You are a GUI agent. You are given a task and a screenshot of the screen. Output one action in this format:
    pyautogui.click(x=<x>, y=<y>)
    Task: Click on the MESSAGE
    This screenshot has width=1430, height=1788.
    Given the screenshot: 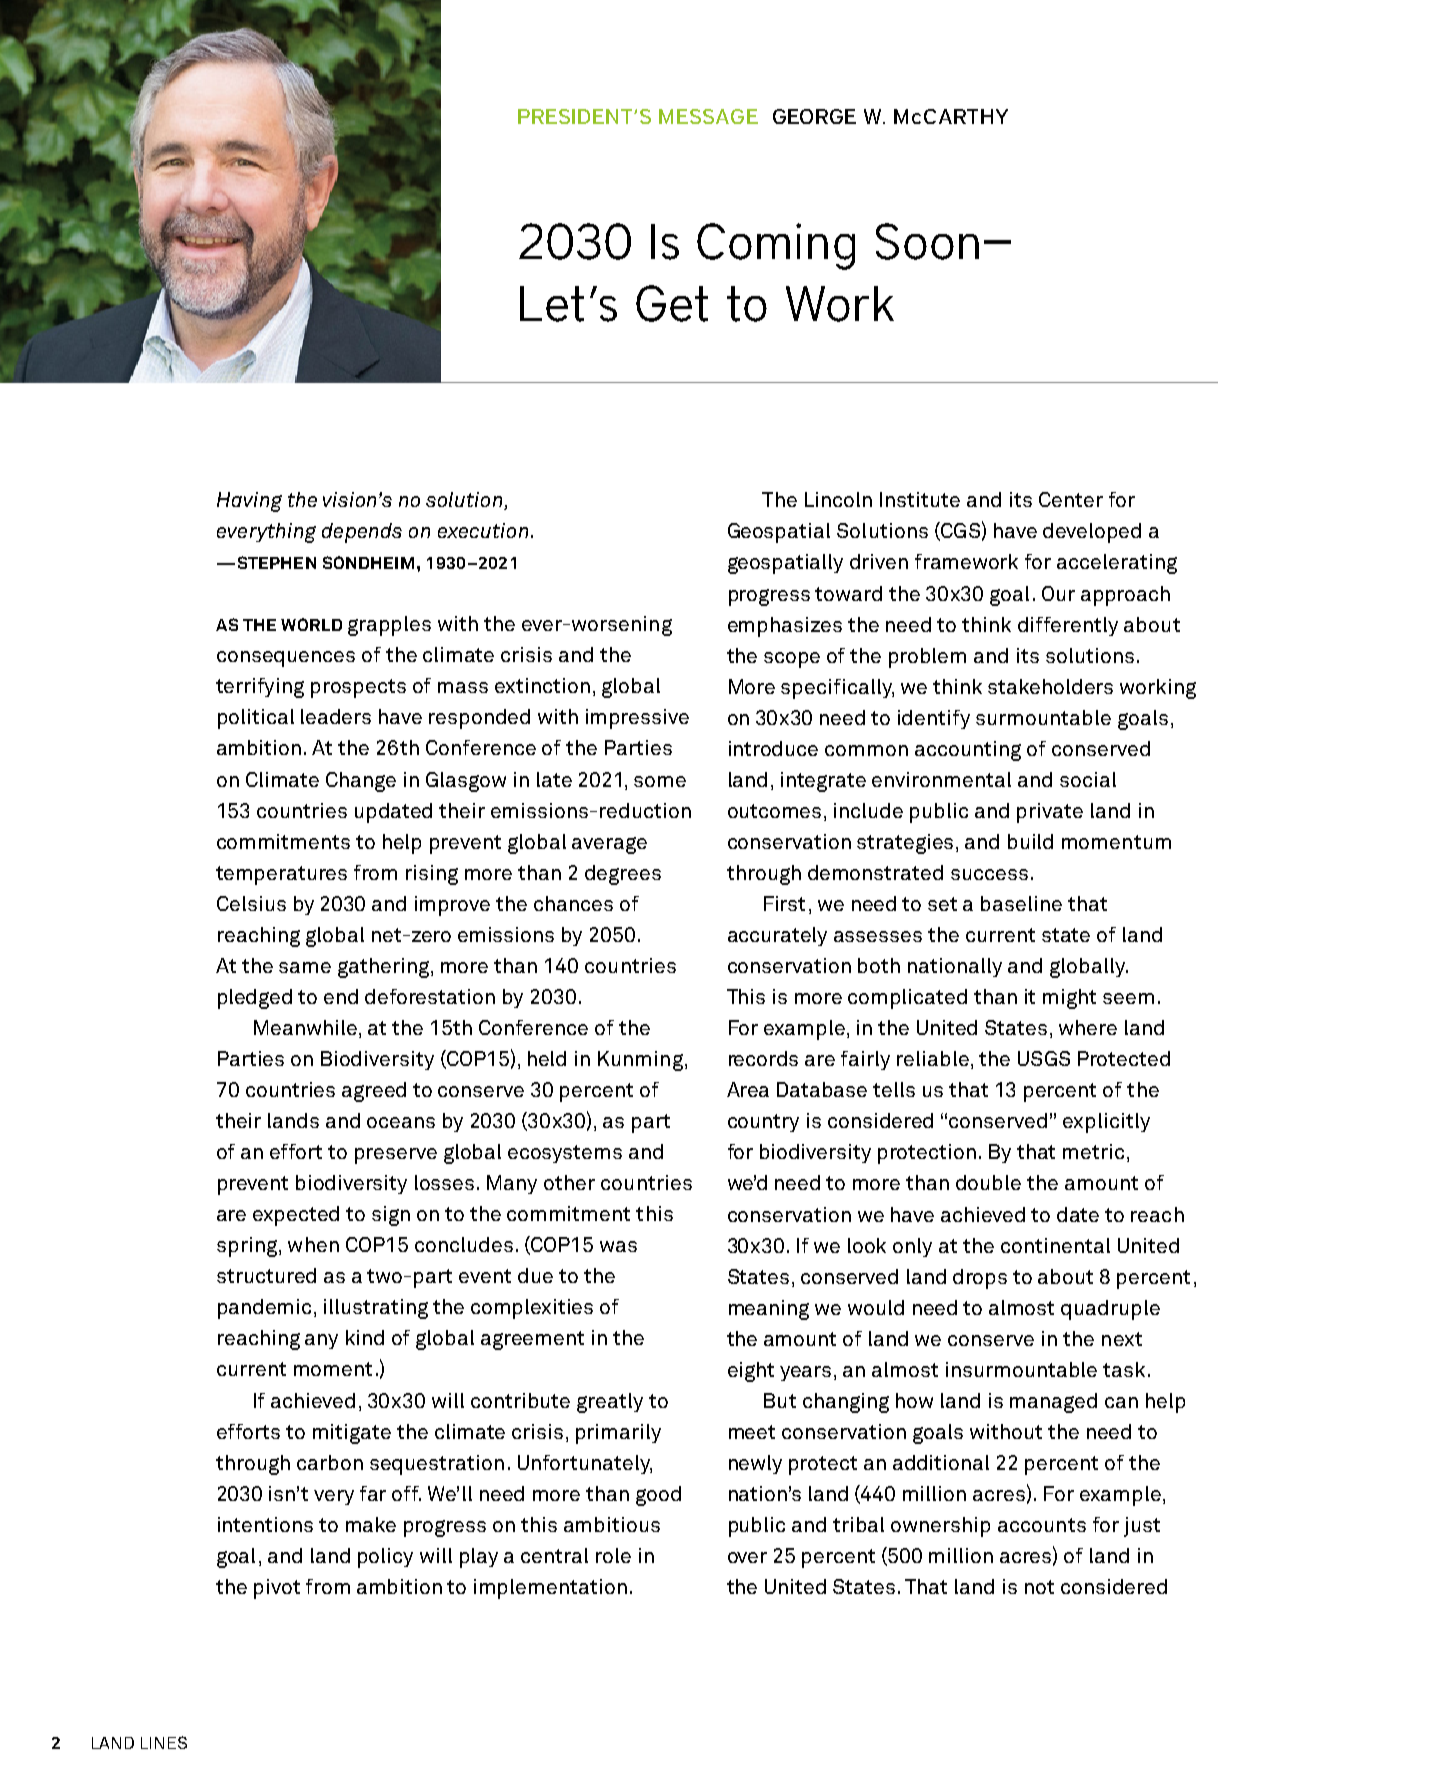 What is the action you would take?
    pyautogui.click(x=708, y=116)
